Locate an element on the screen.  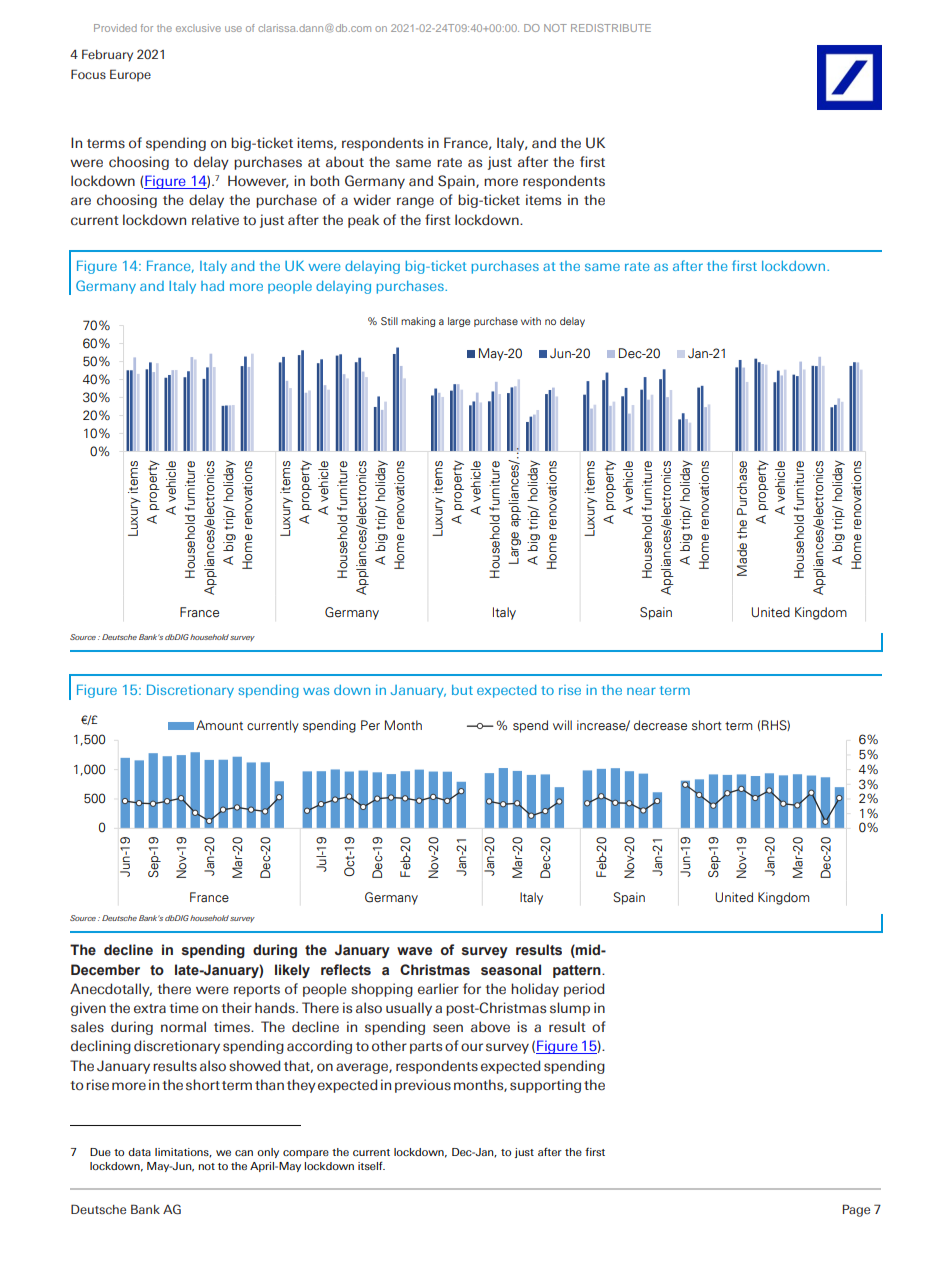
itself is located at coordinates (371, 1165).
